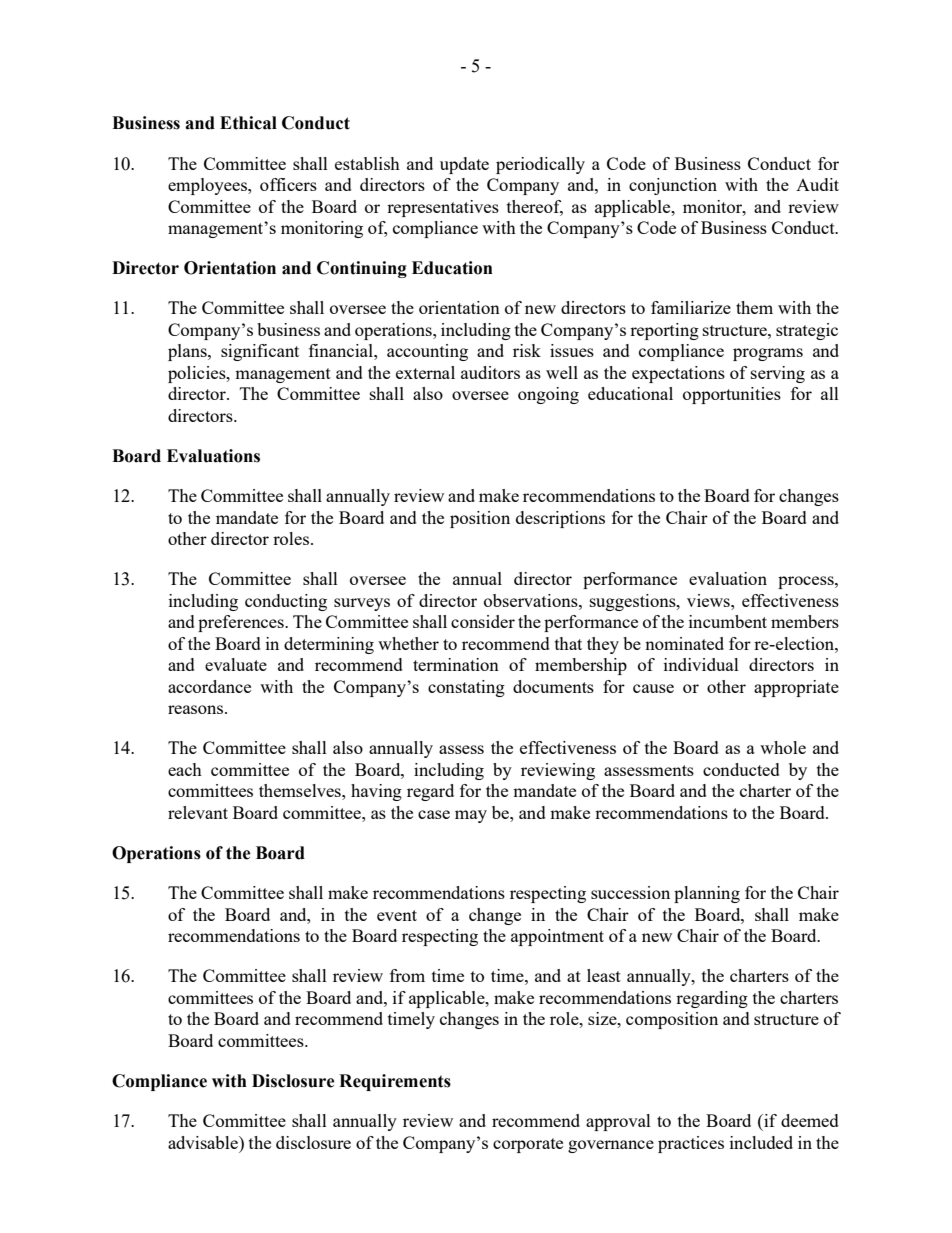  I want to click on advisable, so click(204, 1142).
